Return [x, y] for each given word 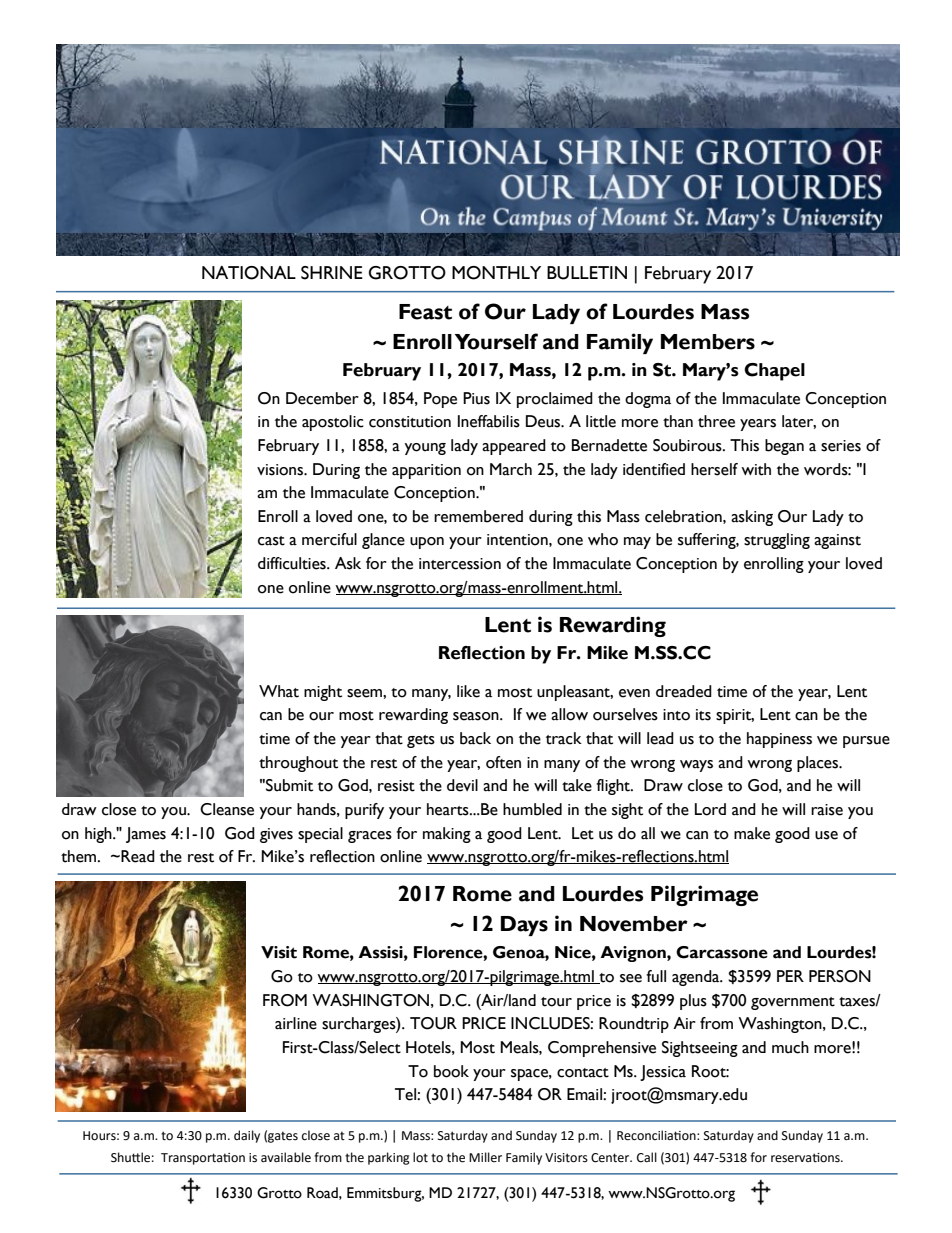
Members [708, 342]
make [752, 833]
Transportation [203, 1159]
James [146, 835]
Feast [425, 312]
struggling [777, 541]
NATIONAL [249, 273]
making [447, 835]
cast [271, 541]
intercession [460, 564]
